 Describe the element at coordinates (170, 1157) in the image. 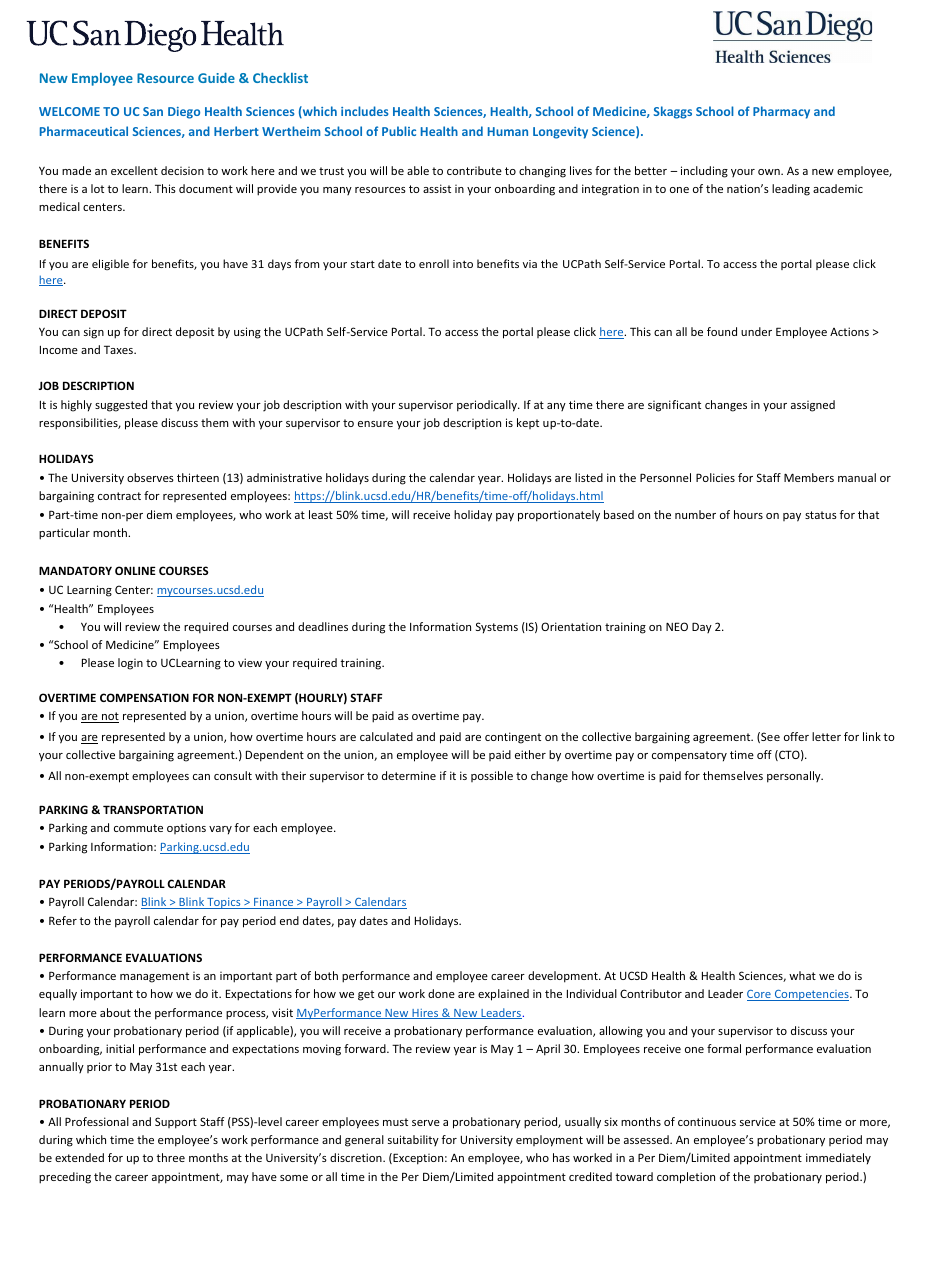

I see `three` at that location.
